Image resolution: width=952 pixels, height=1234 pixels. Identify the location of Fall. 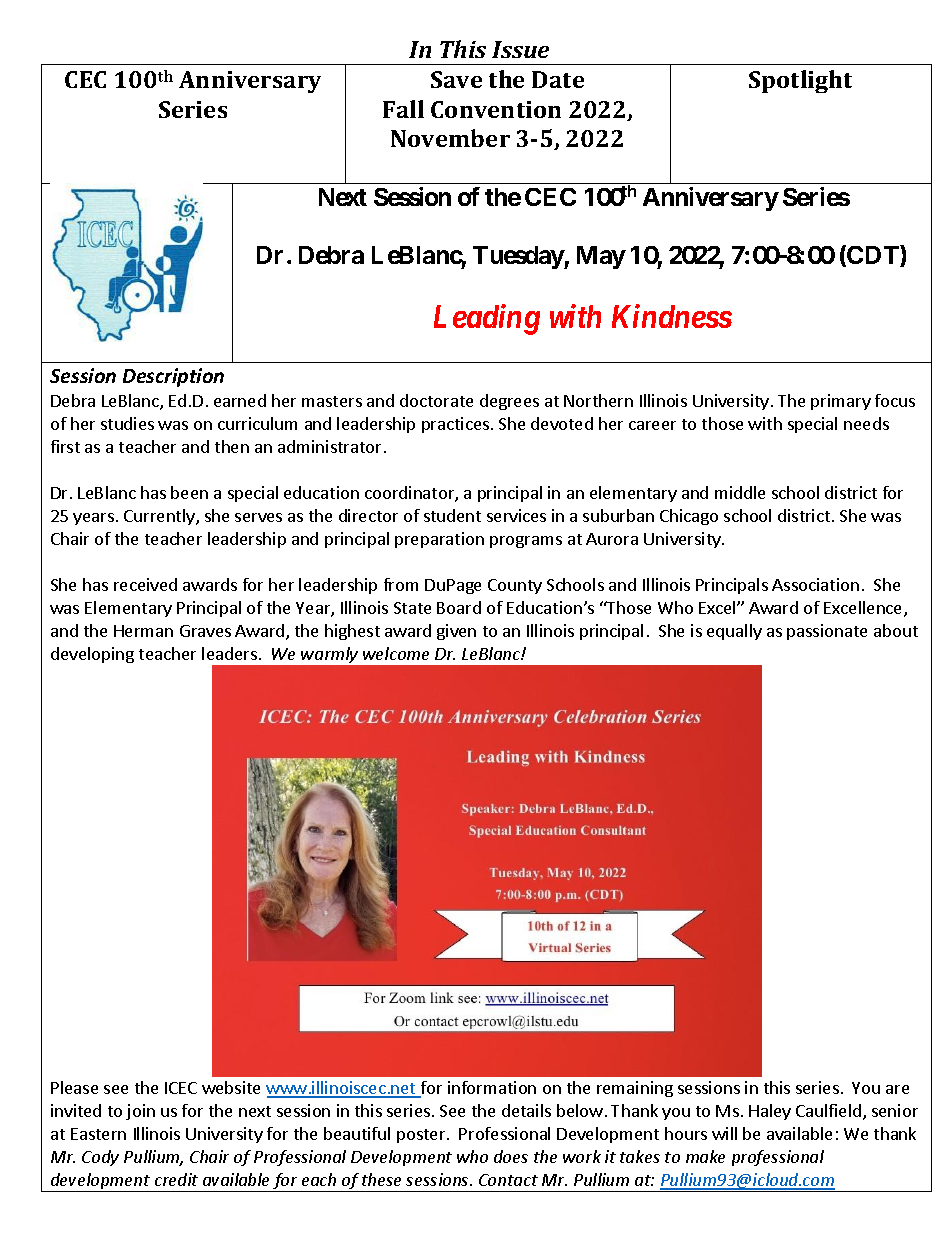
(403, 109).
